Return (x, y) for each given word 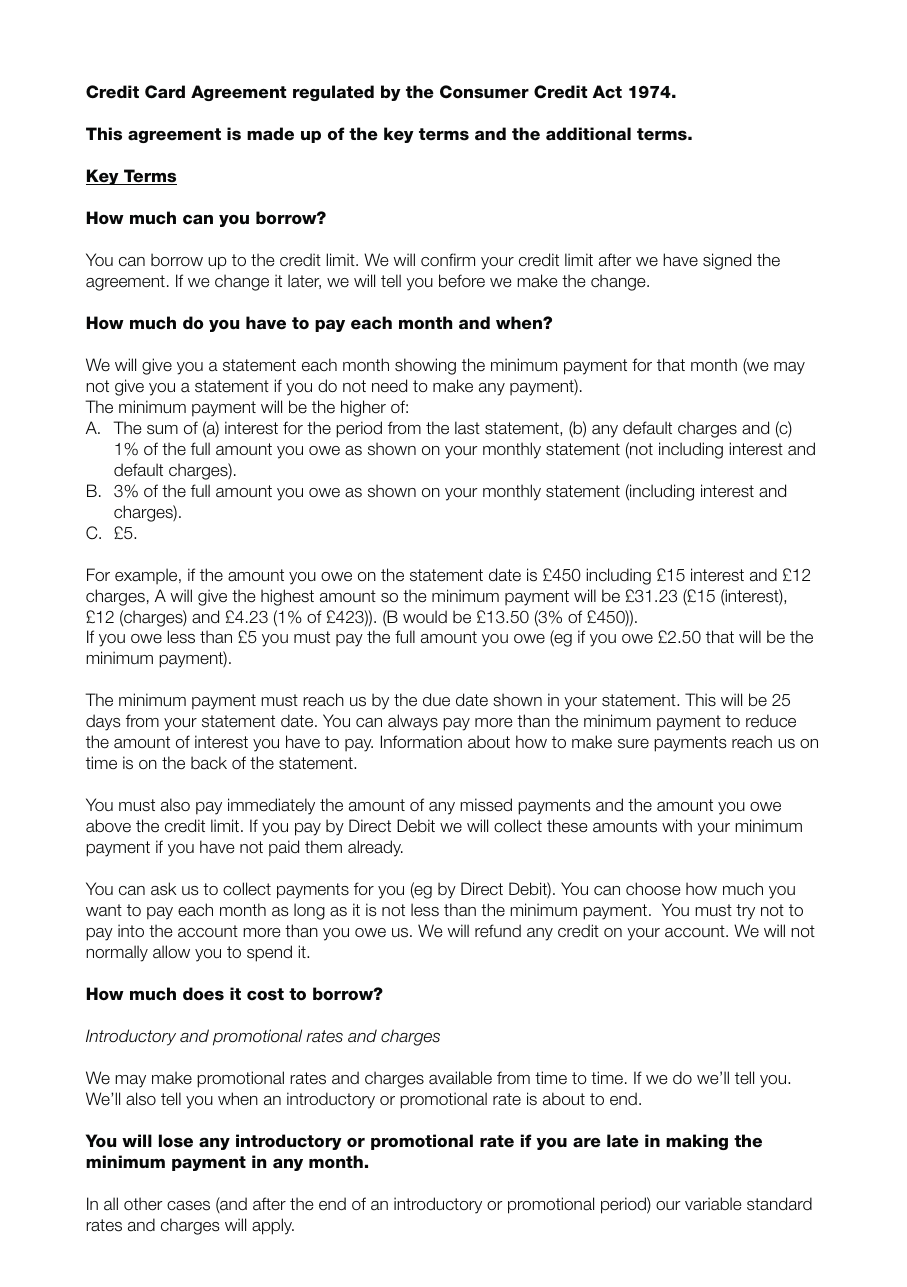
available (460, 1078)
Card (165, 92)
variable (713, 1204)
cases (188, 1206)
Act (607, 92)
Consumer (484, 92)
